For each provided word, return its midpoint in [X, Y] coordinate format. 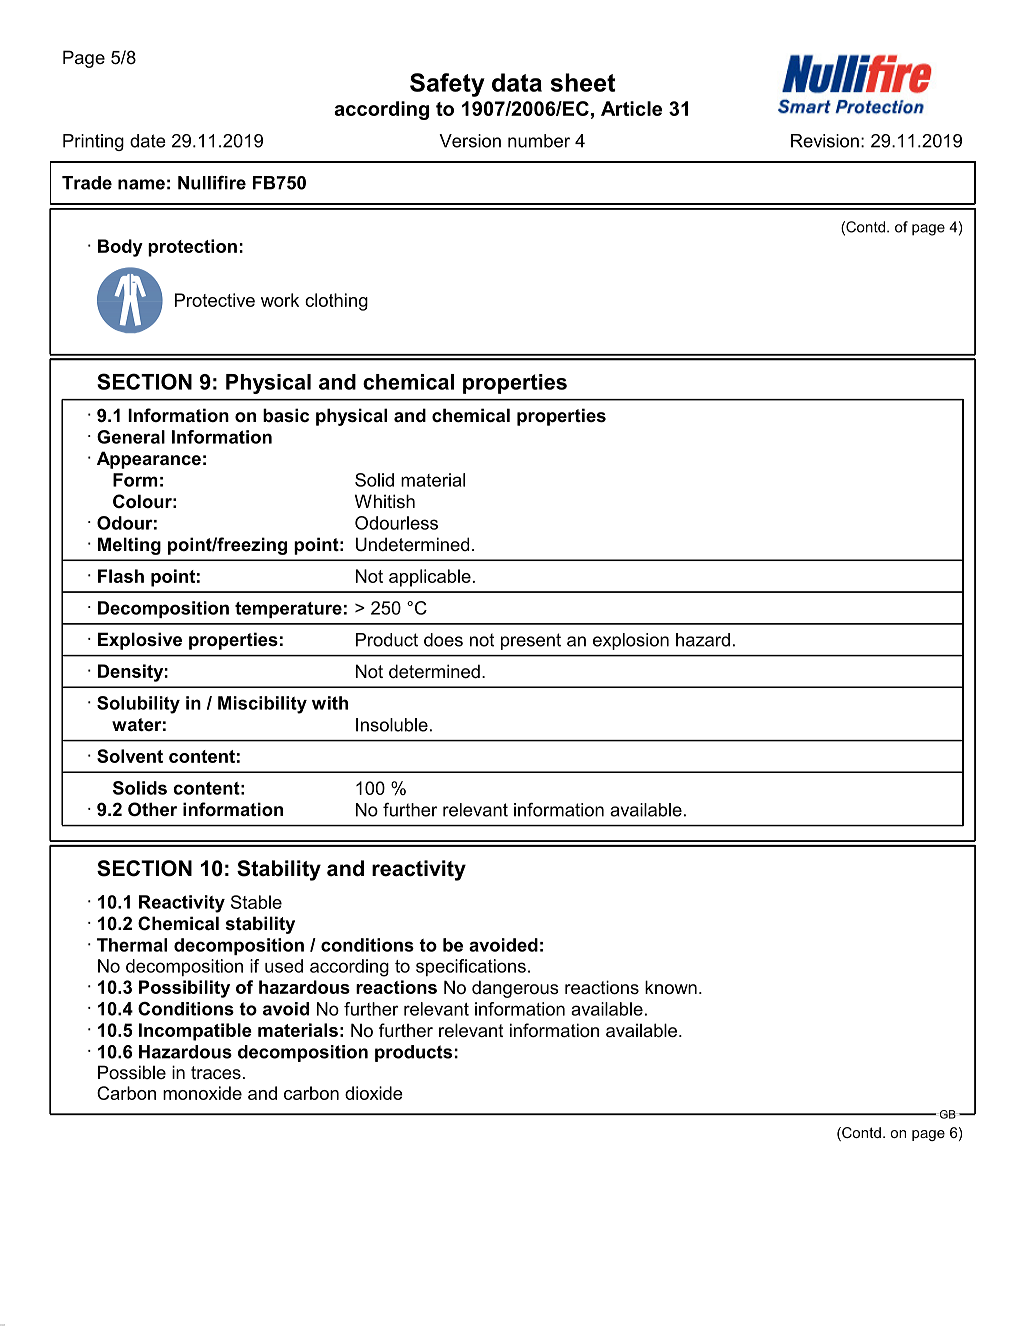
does [443, 640]
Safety [447, 85]
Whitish [385, 501]
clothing [336, 302]
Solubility [138, 705]
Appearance [149, 460]
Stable [256, 902]
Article [631, 108]
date [148, 141]
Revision [825, 141]
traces [216, 1073]
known [671, 987]
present [531, 641]
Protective [215, 300]
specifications [471, 967]
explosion [631, 641]
